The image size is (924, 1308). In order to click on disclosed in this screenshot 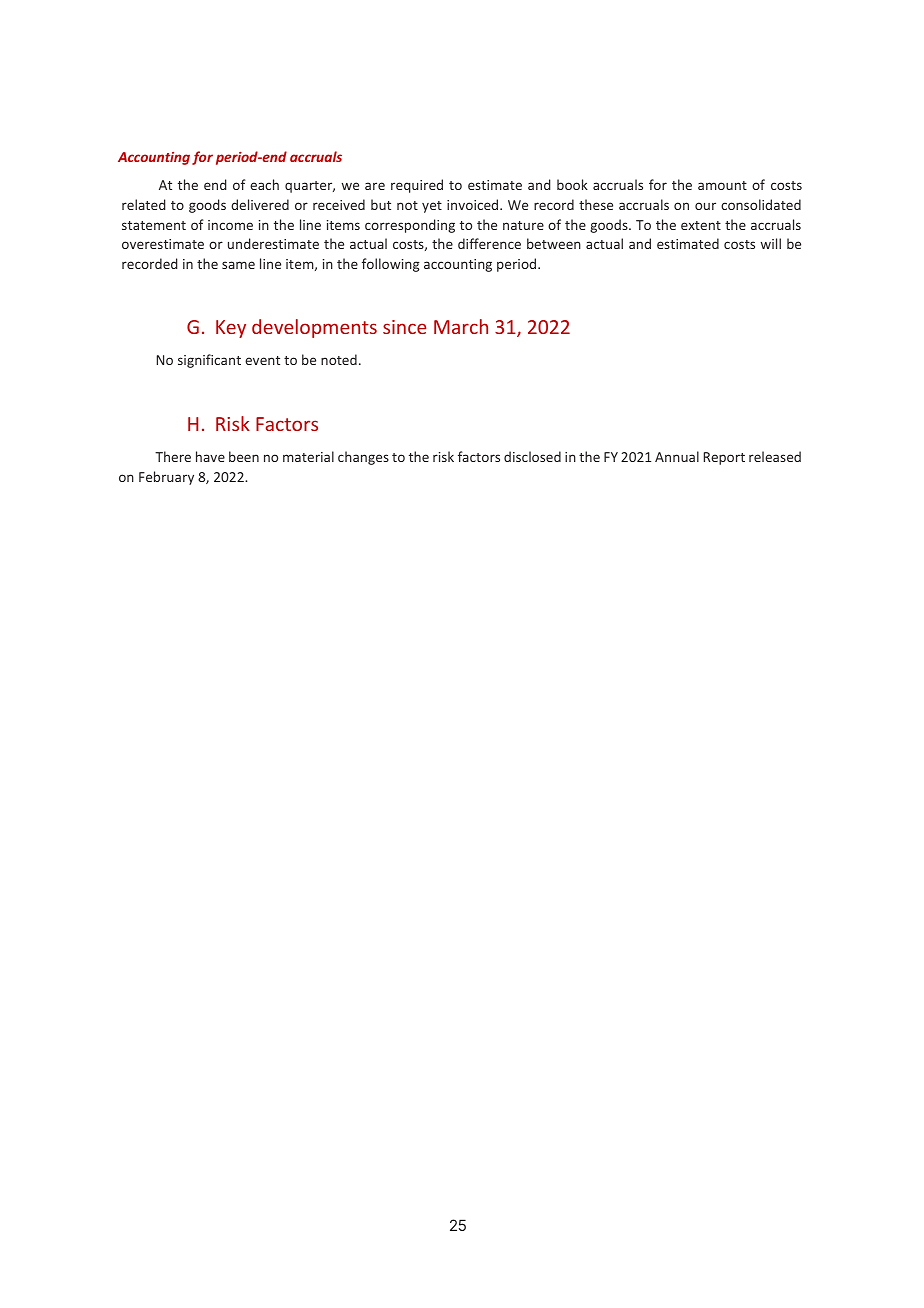, I will do `click(532, 456)`.
